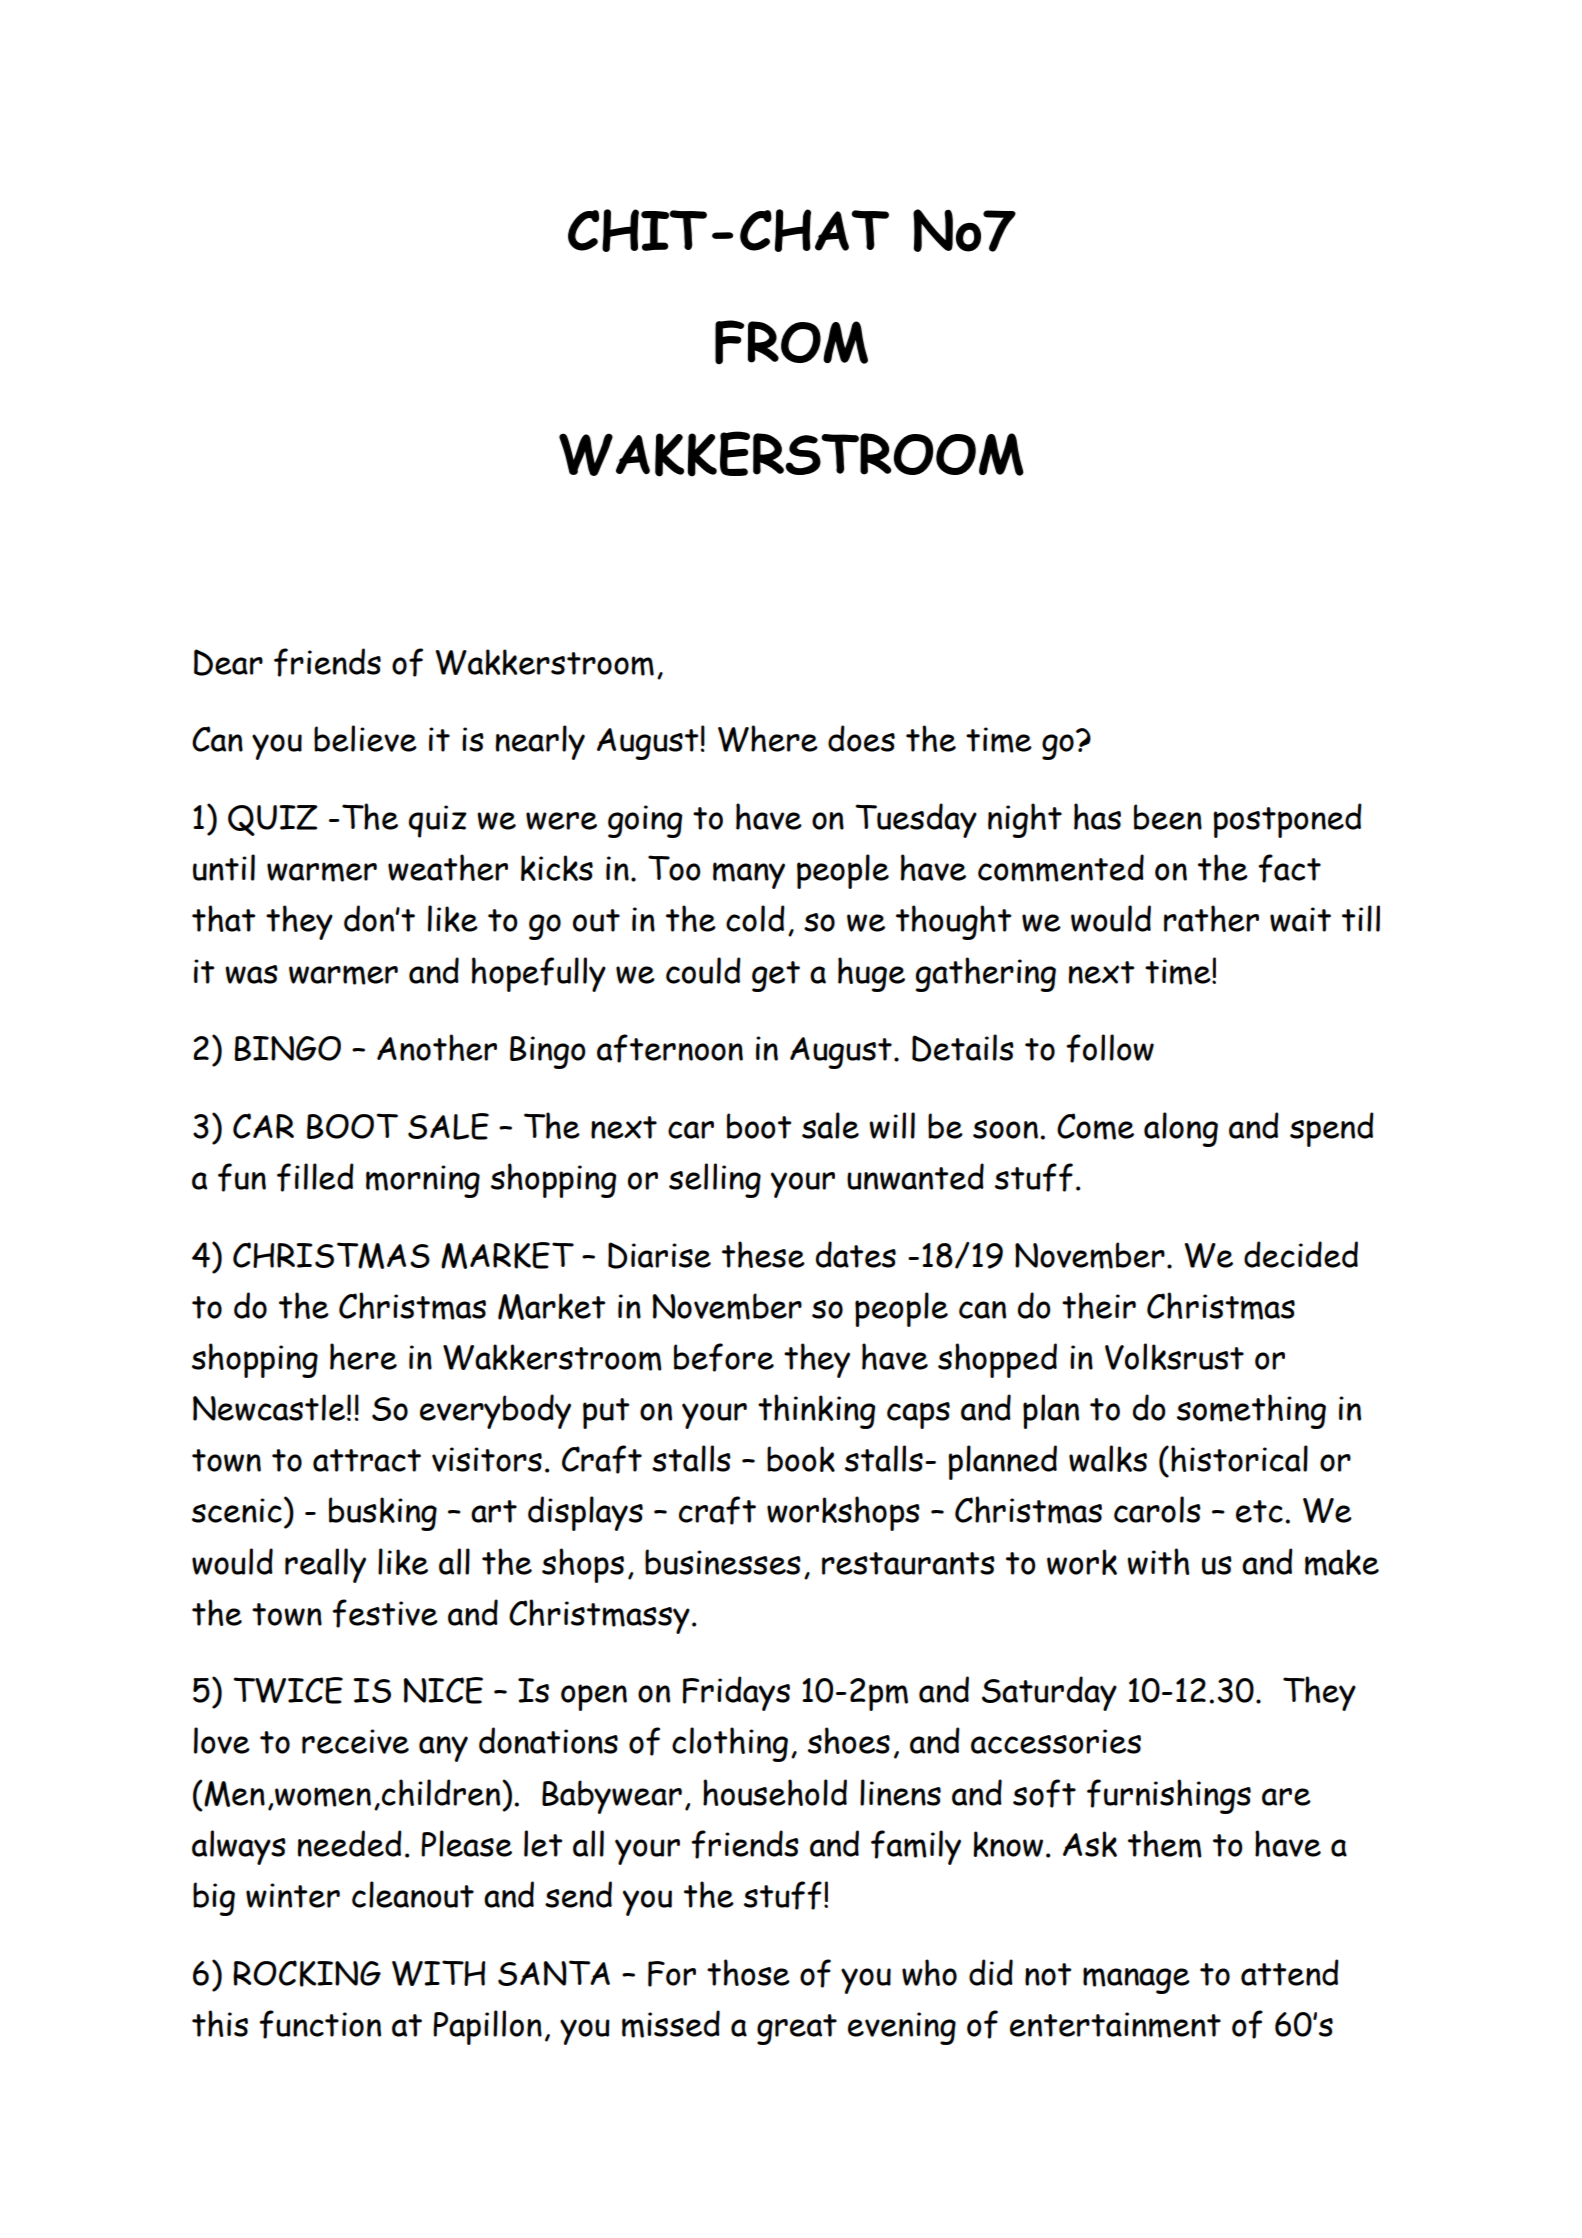  Describe the element at coordinates (437, 1047) in the page. I see `Another` at that location.
